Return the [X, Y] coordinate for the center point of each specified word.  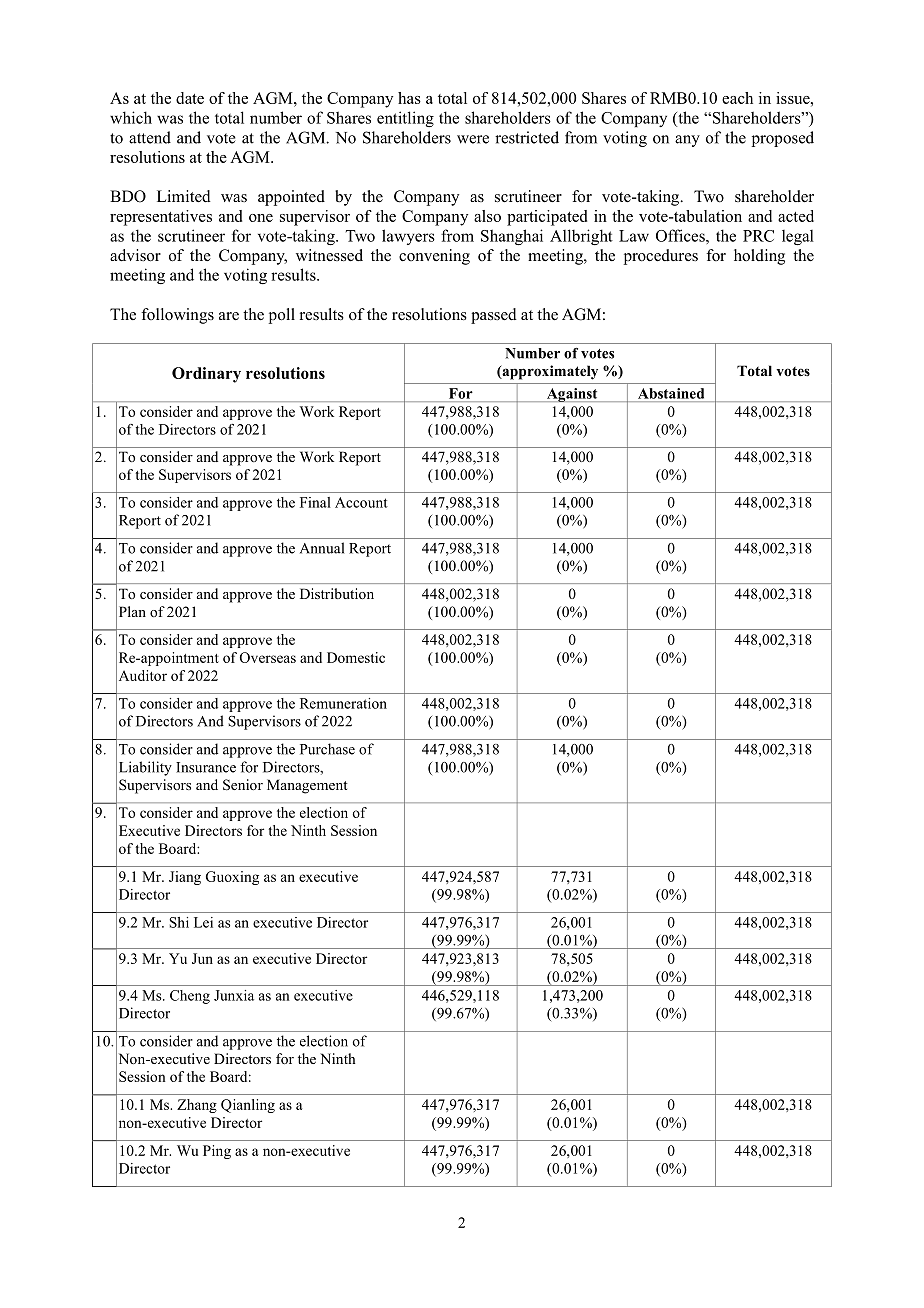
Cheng [190, 997]
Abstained [671, 393]
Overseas [268, 657]
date [190, 98]
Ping [217, 1152]
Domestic [356, 657]
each [737, 98]
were [473, 139]
